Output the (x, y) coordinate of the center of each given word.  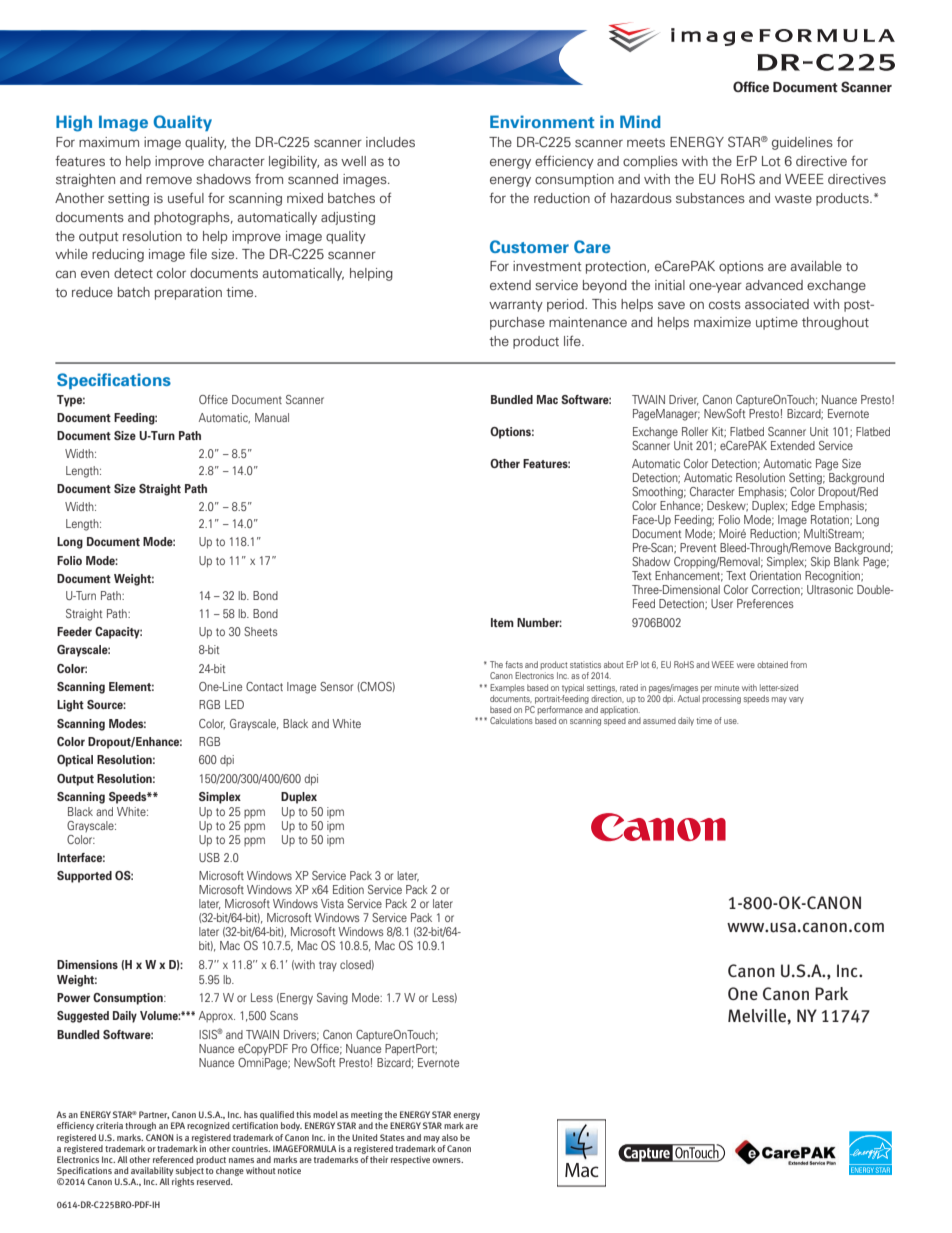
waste (793, 198)
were (746, 665)
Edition (348, 889)
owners (447, 1160)
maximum (109, 142)
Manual (272, 417)
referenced (173, 1159)
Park (831, 994)
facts (514, 664)
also (450, 1137)
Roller (695, 431)
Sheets (261, 631)
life (573, 340)
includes (390, 142)
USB (209, 857)
